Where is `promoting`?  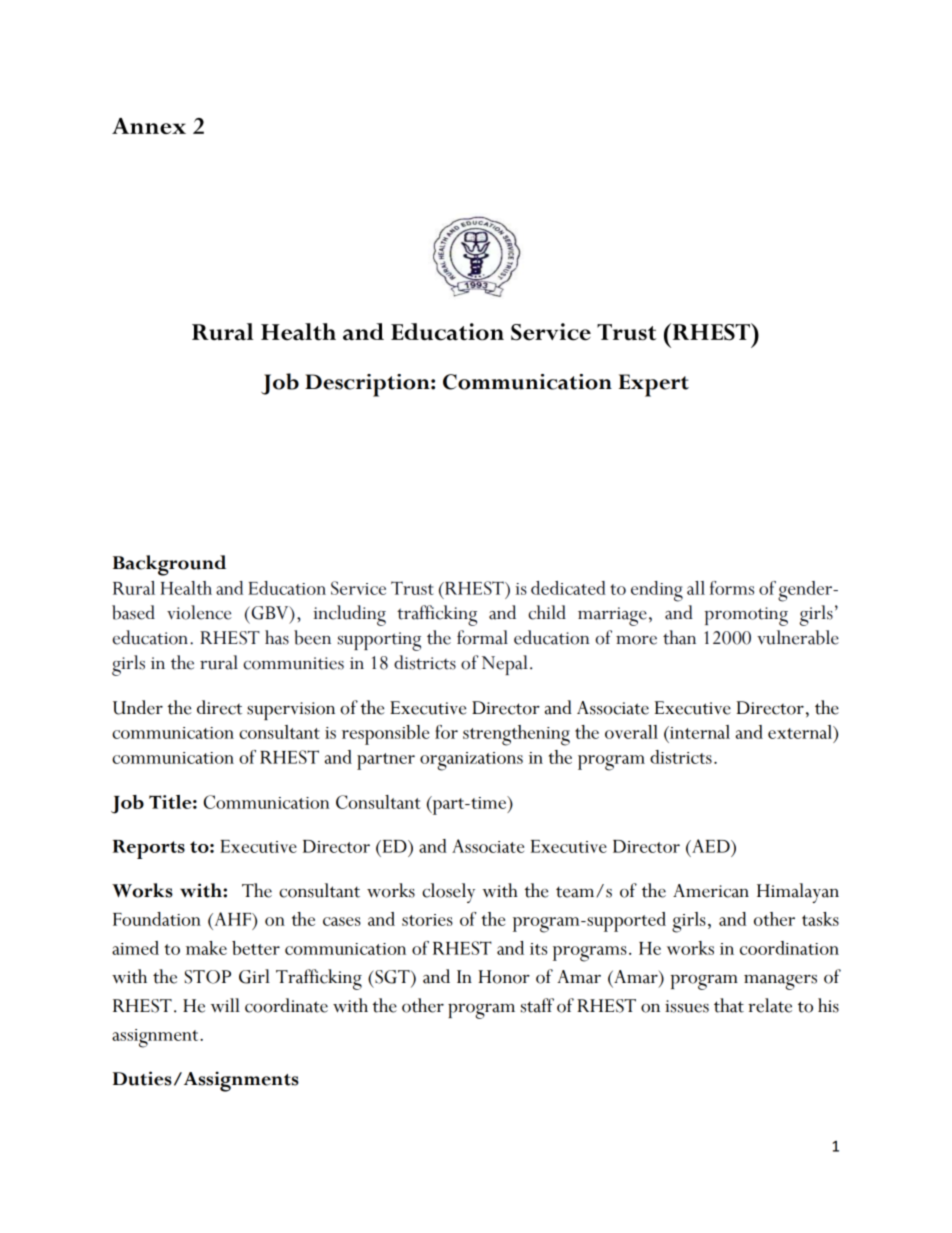 promoting is located at coordinates (746, 616).
